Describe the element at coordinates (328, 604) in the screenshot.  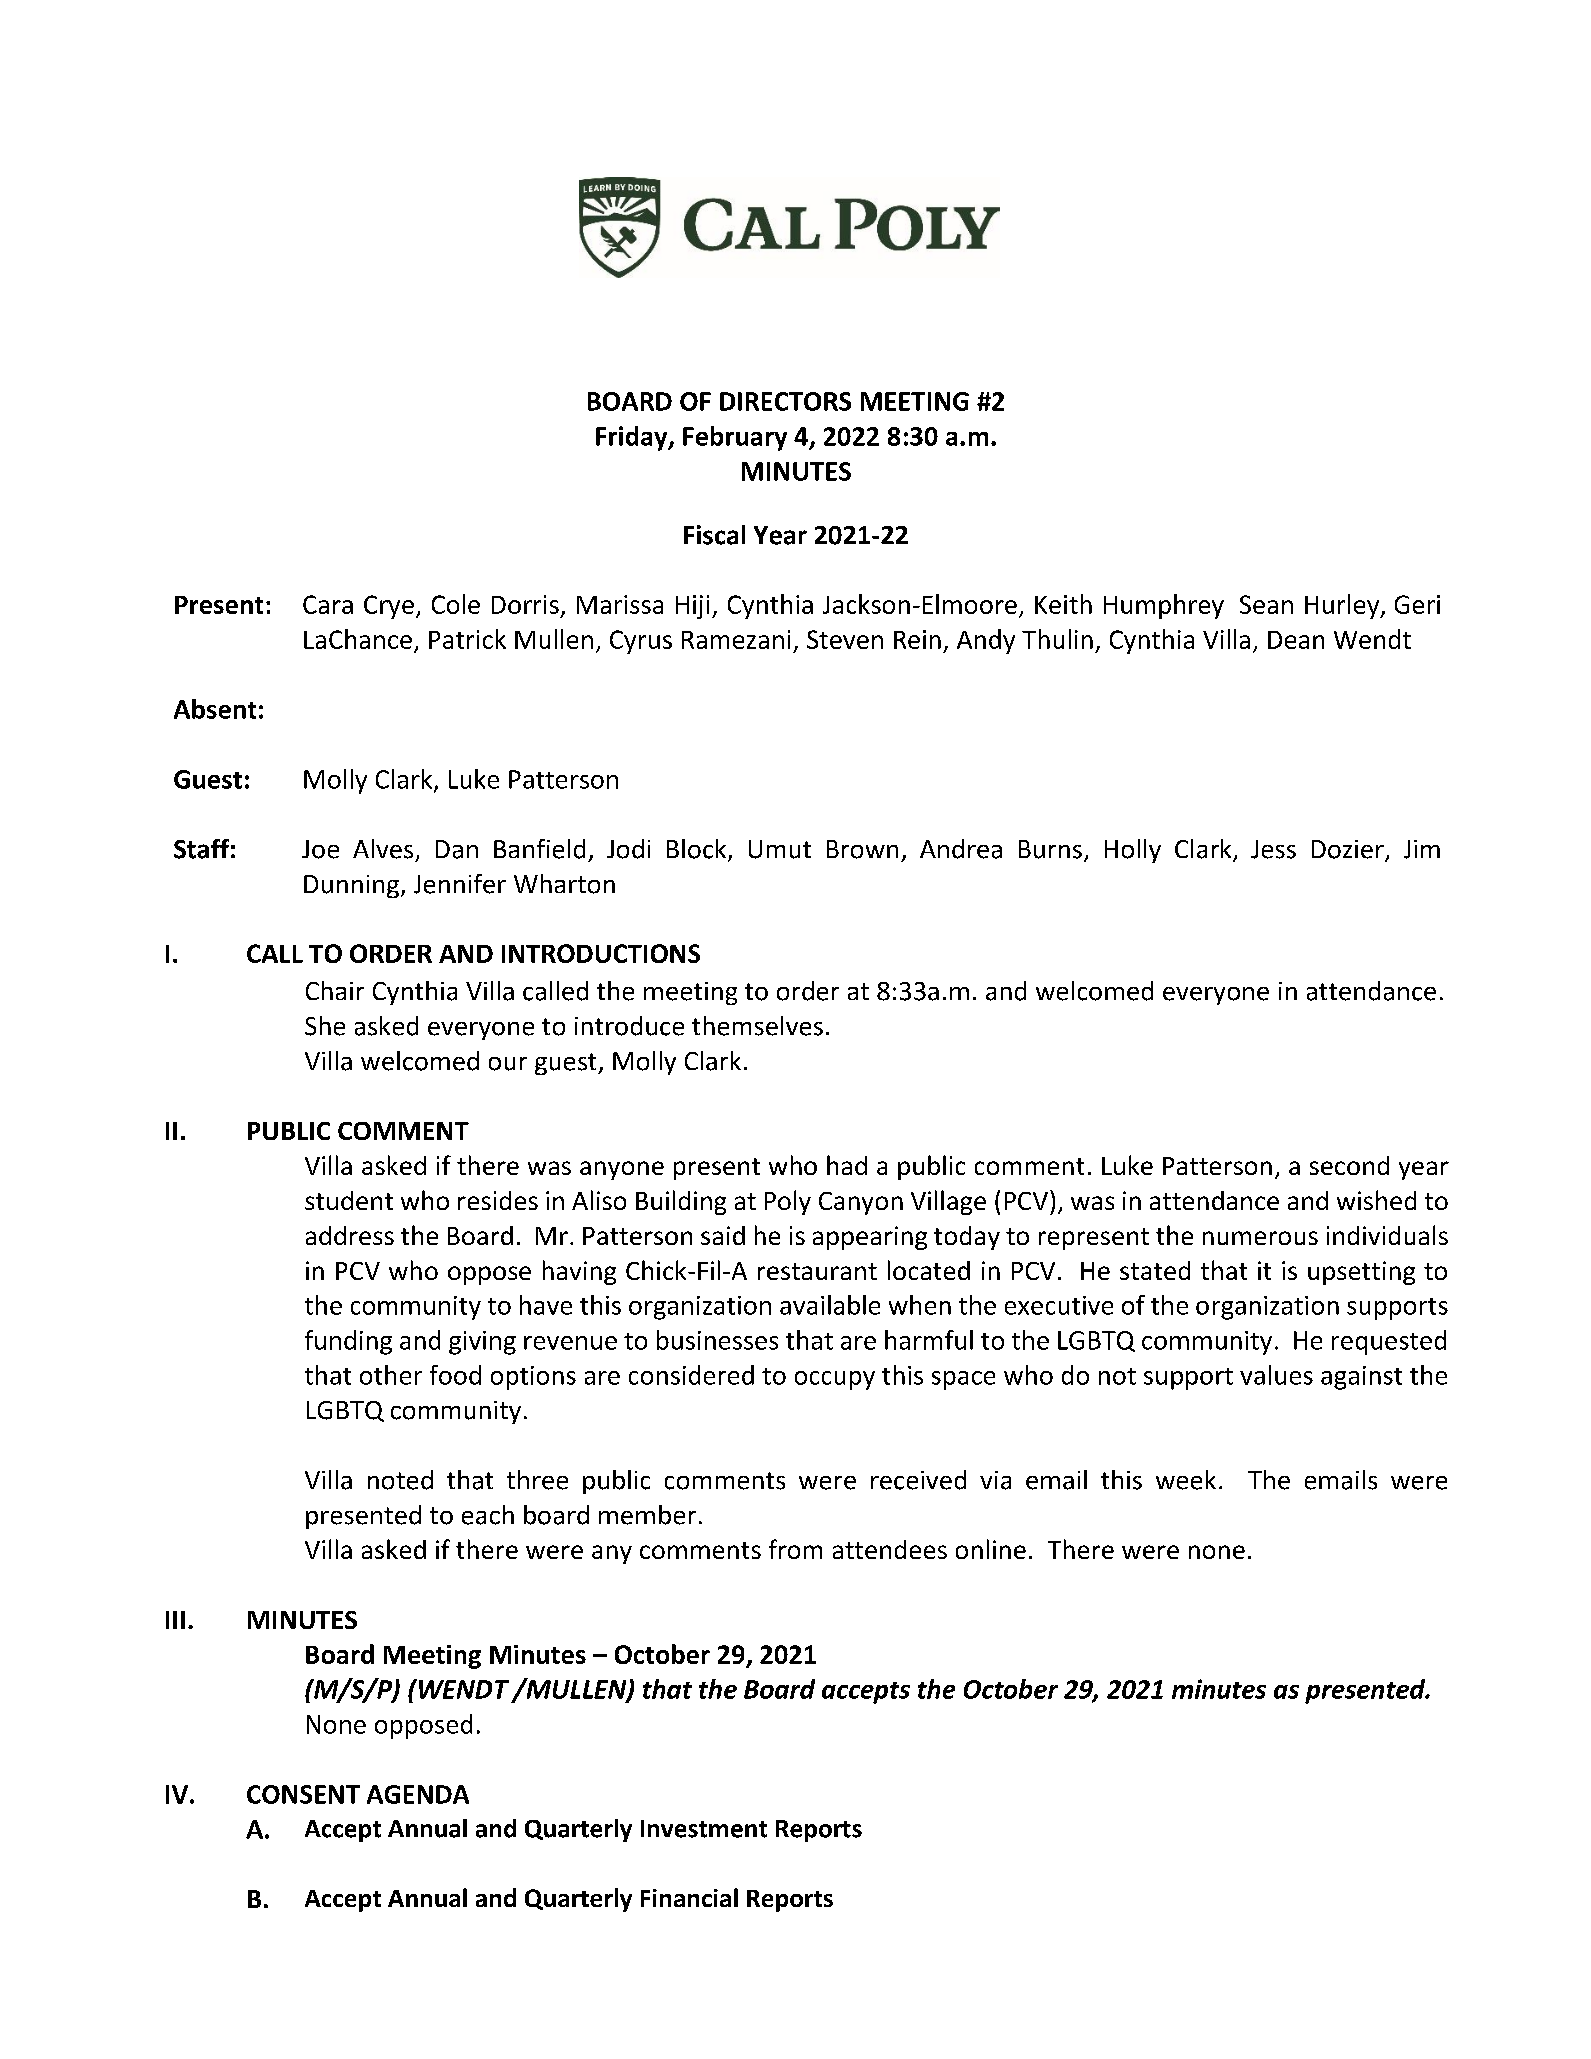
I see `Cara` at that location.
